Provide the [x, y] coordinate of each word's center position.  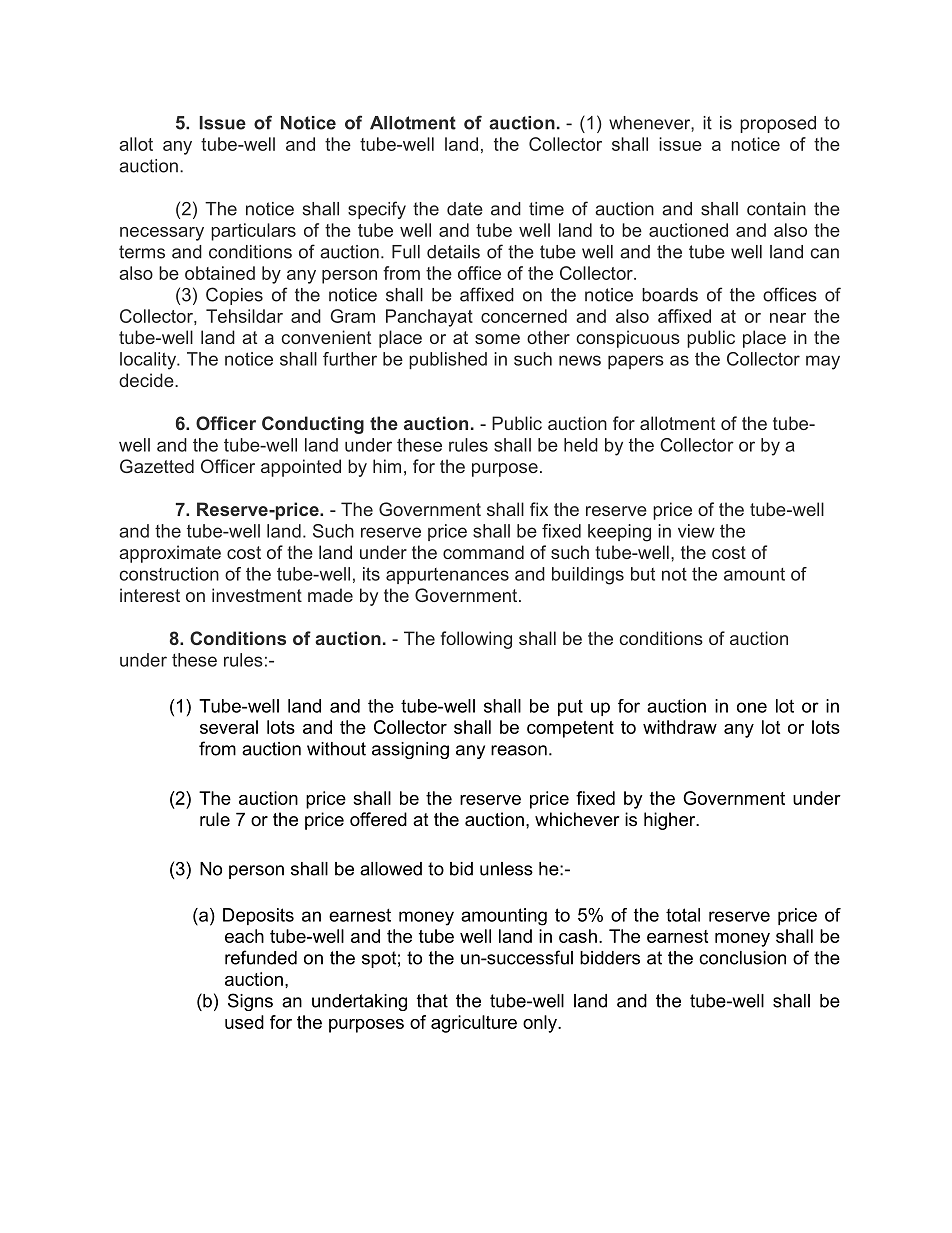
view [696, 531]
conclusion [742, 958]
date [465, 209]
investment [257, 595]
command [483, 552]
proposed [778, 124]
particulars [253, 232]
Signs [250, 1002]
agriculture [474, 1024]
